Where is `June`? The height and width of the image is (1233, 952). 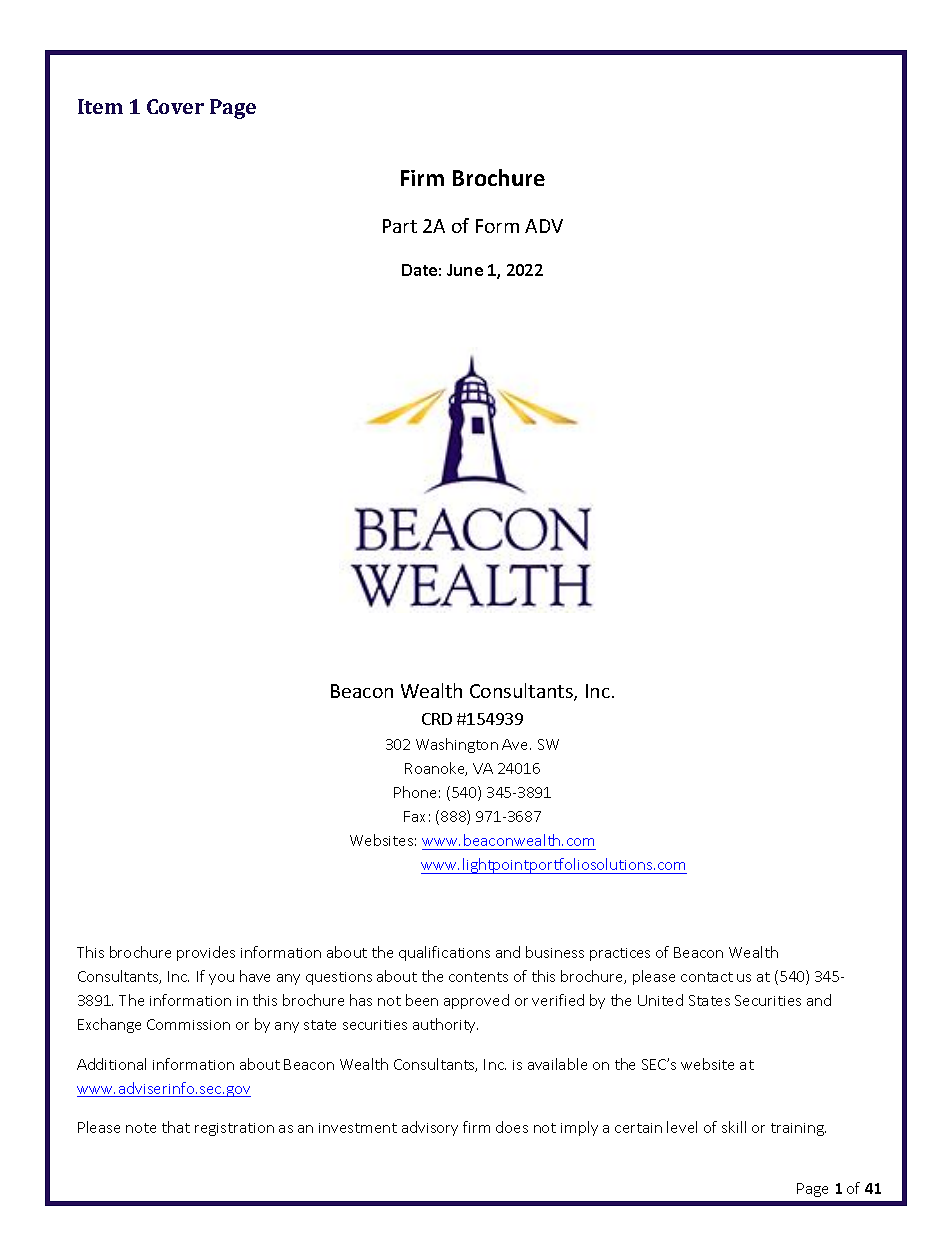
June is located at coordinates (465, 270).
